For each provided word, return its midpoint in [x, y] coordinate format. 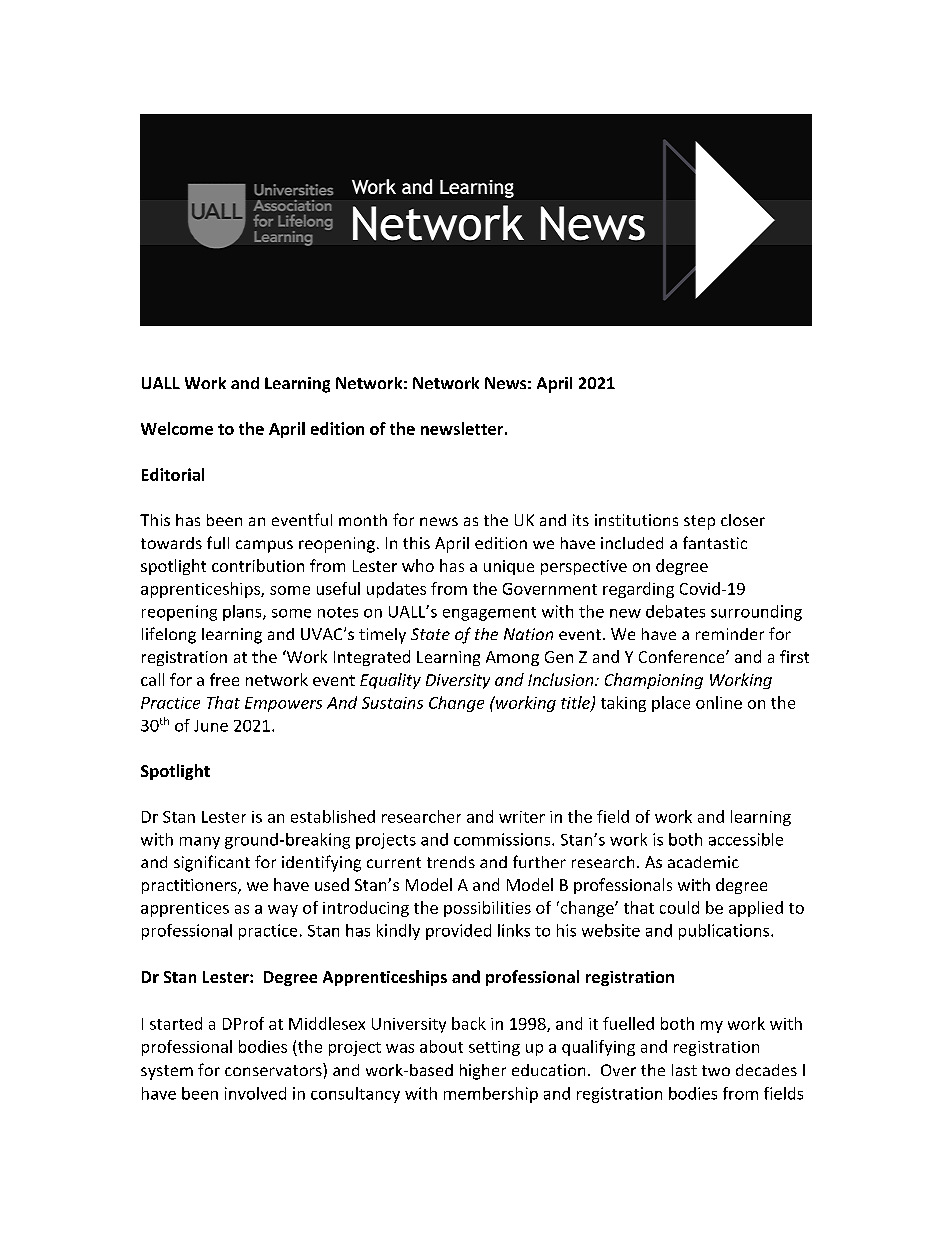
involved [255, 1093]
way [283, 911]
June [211, 726]
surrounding [756, 613]
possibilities [487, 909]
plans [243, 613]
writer [522, 817]
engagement [489, 614]
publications [725, 932]
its [581, 520]
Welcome [177, 428]
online [719, 702]
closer [743, 520]
